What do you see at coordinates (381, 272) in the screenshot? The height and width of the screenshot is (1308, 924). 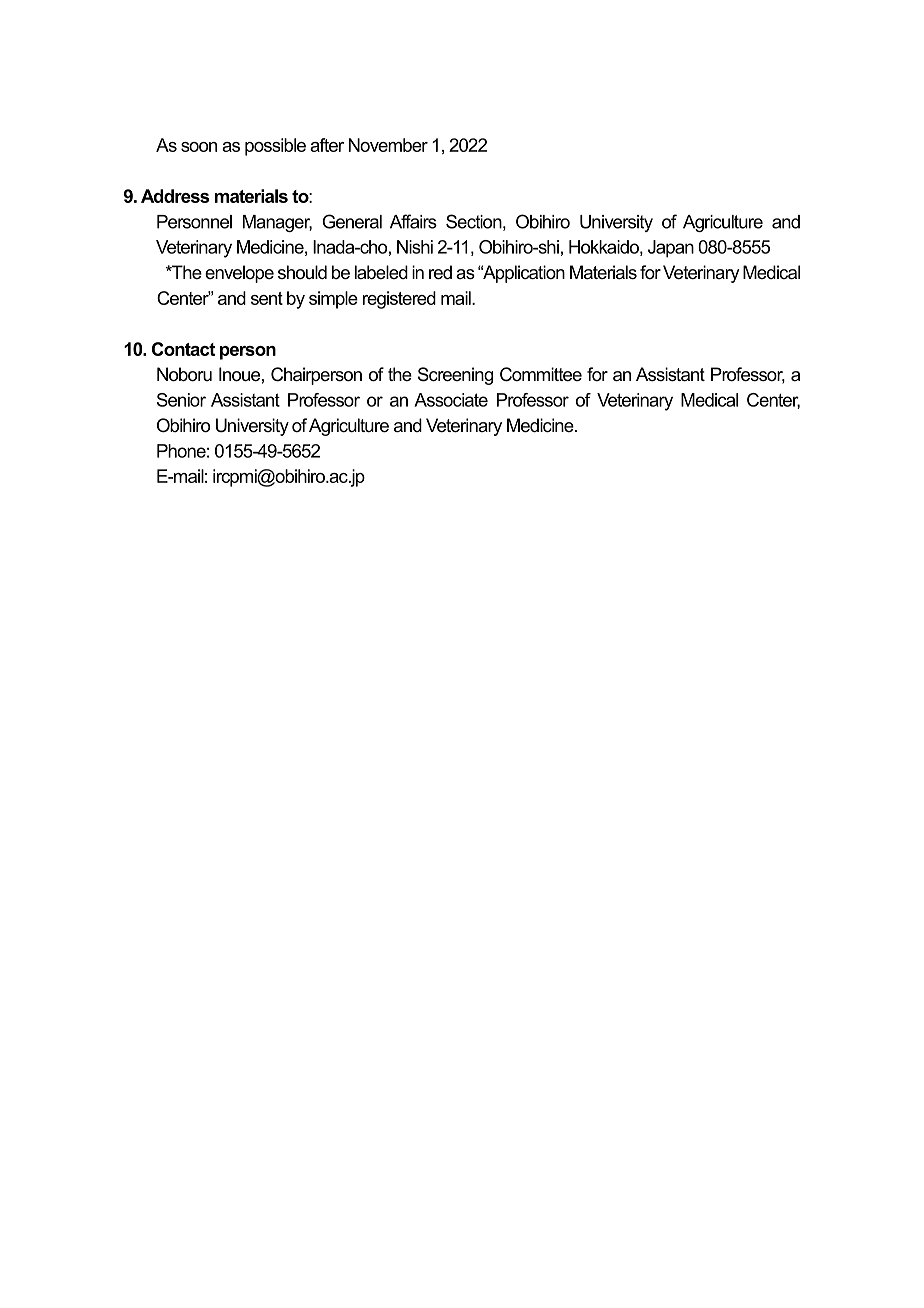 I see `labeled` at bounding box center [381, 272].
